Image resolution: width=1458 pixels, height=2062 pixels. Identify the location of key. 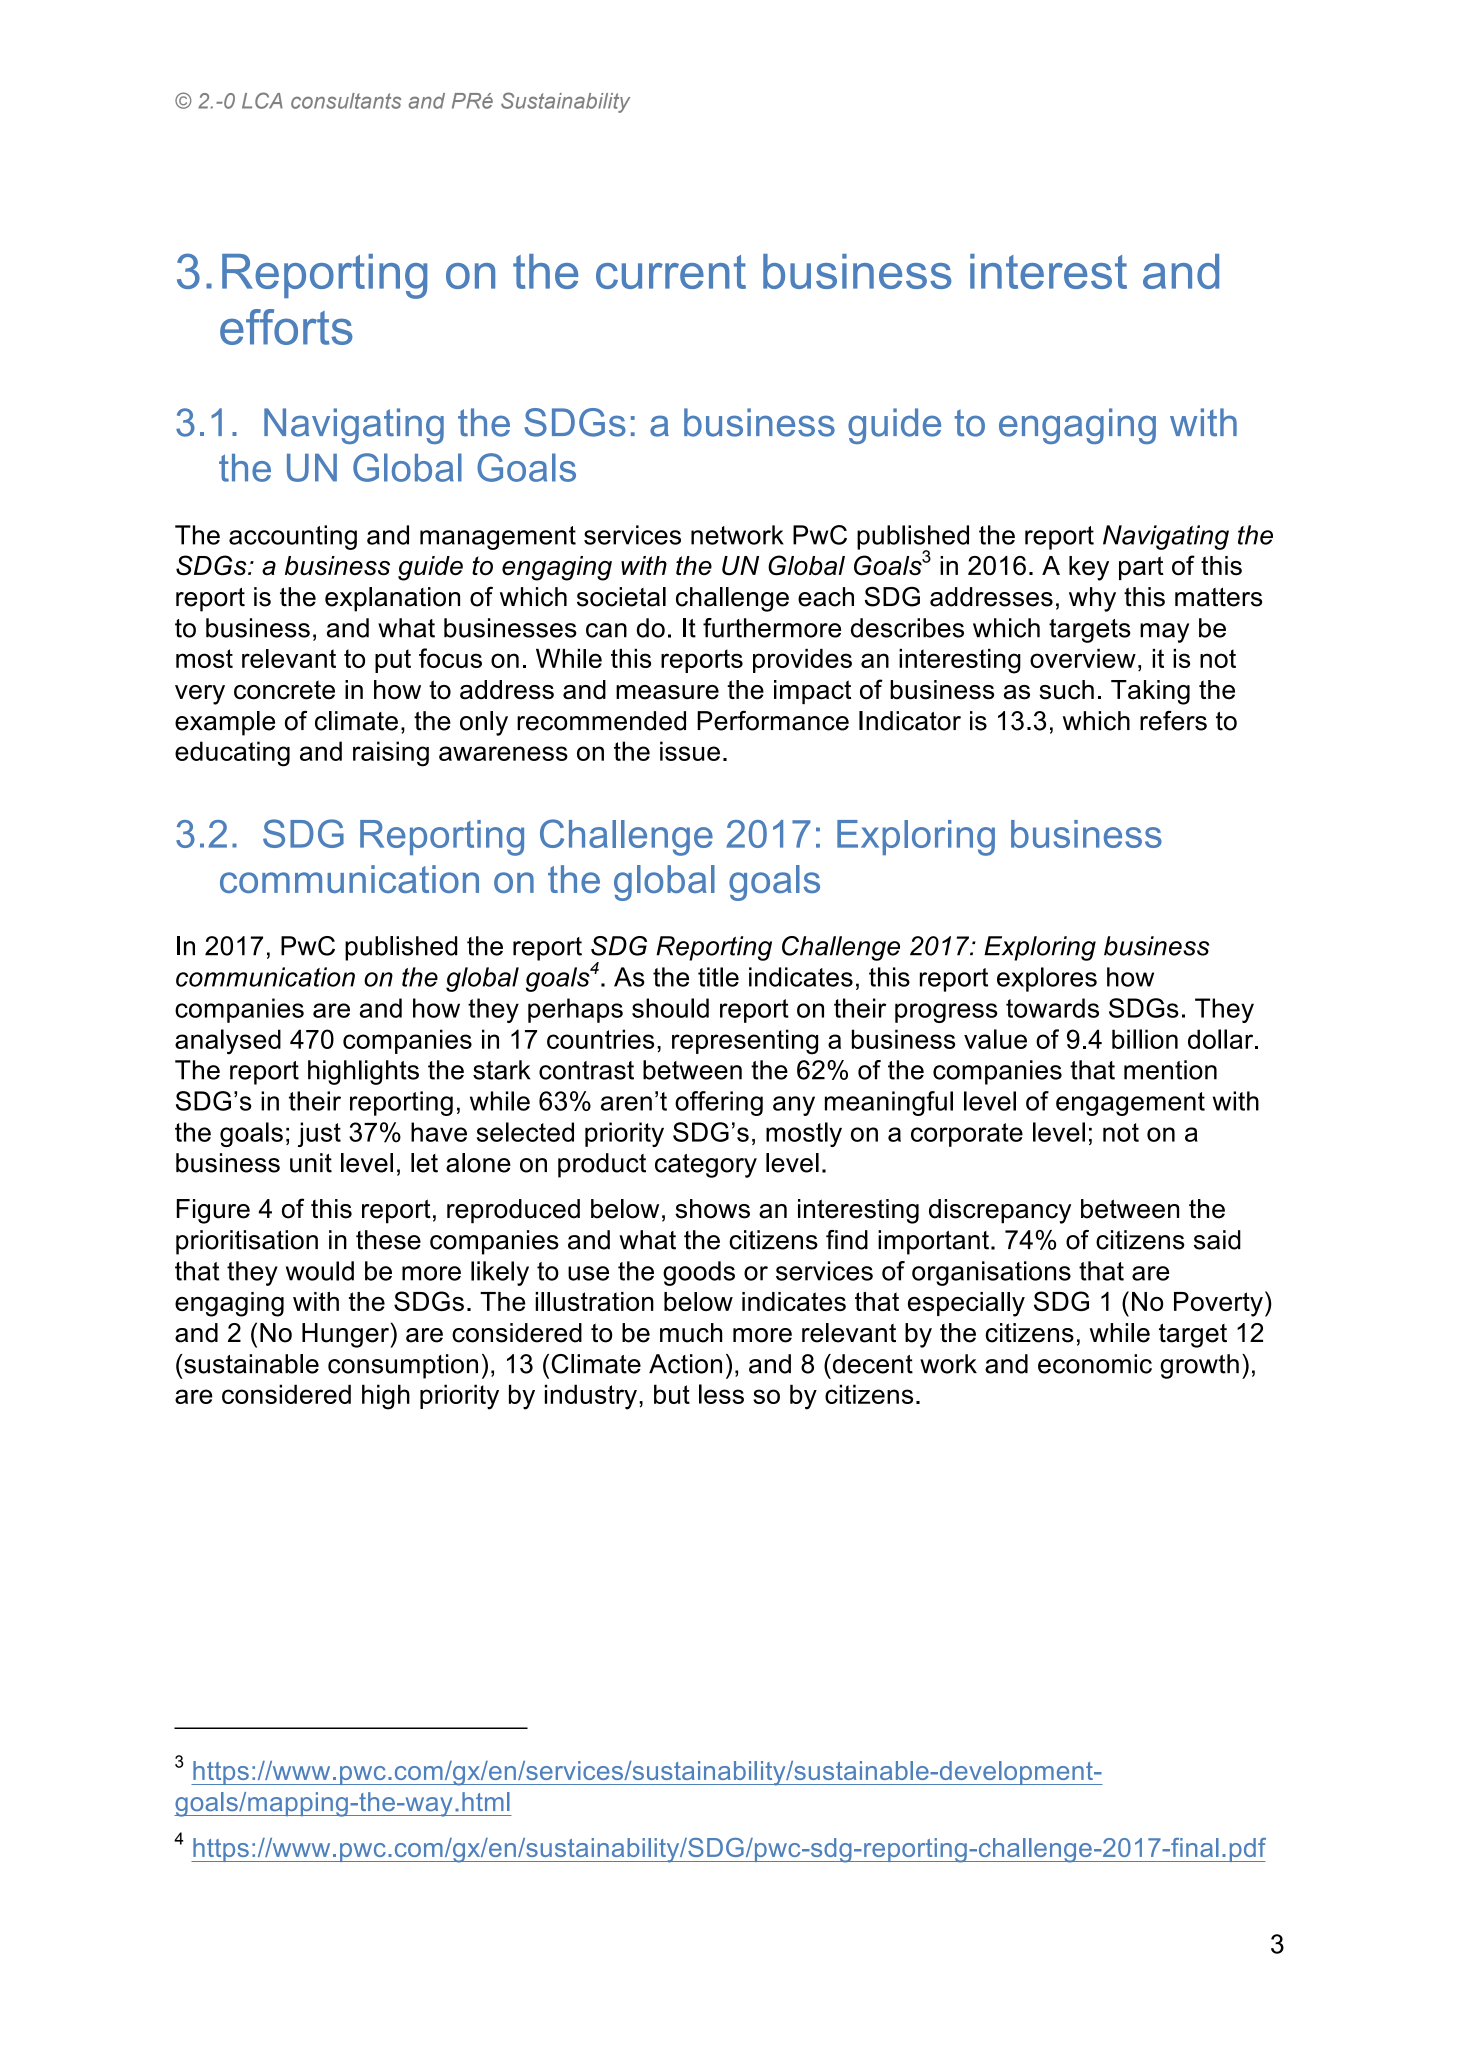
(1089, 568).
